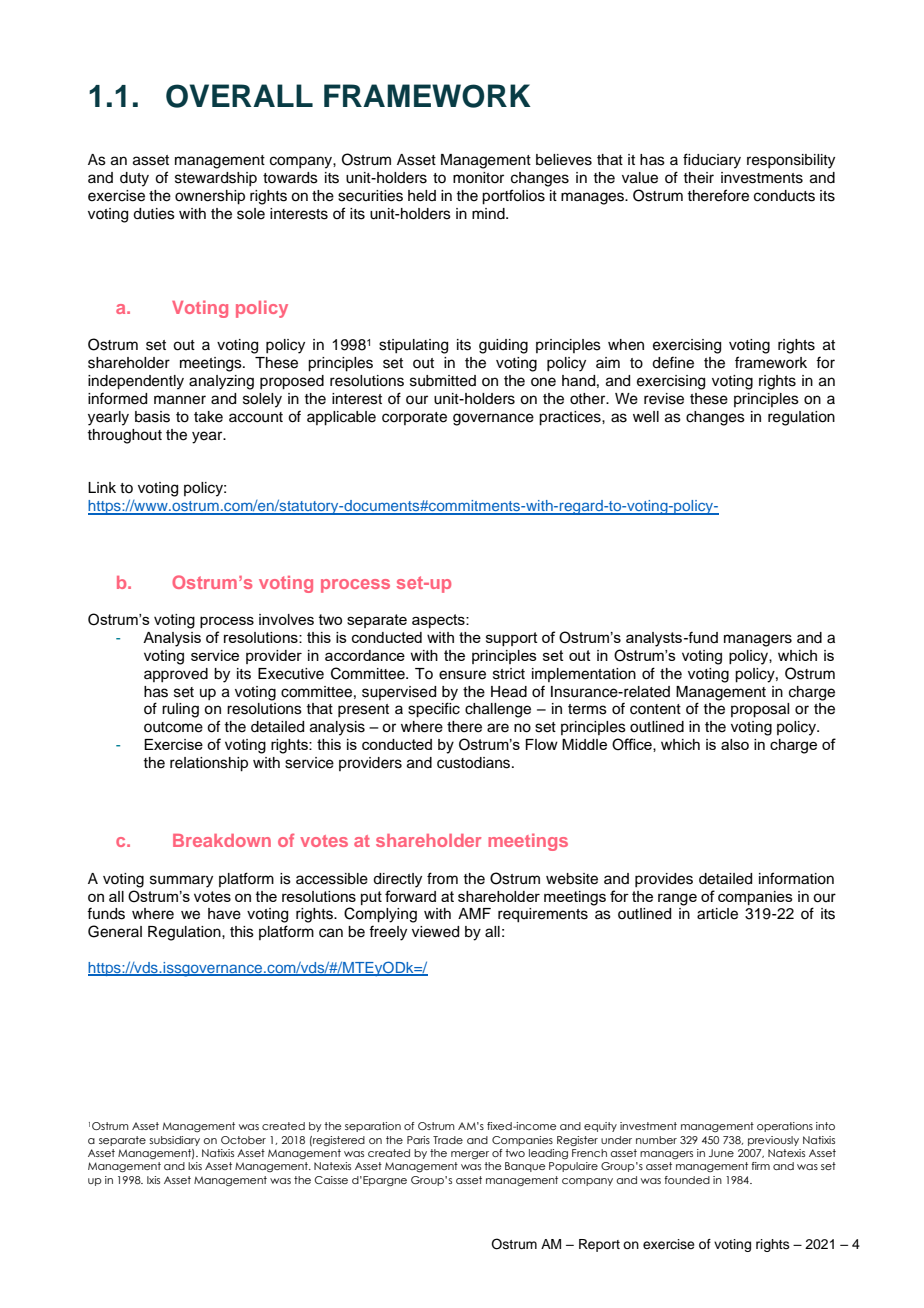  Describe the element at coordinates (174, 1141) in the document. I see `subsidiary` at that location.
